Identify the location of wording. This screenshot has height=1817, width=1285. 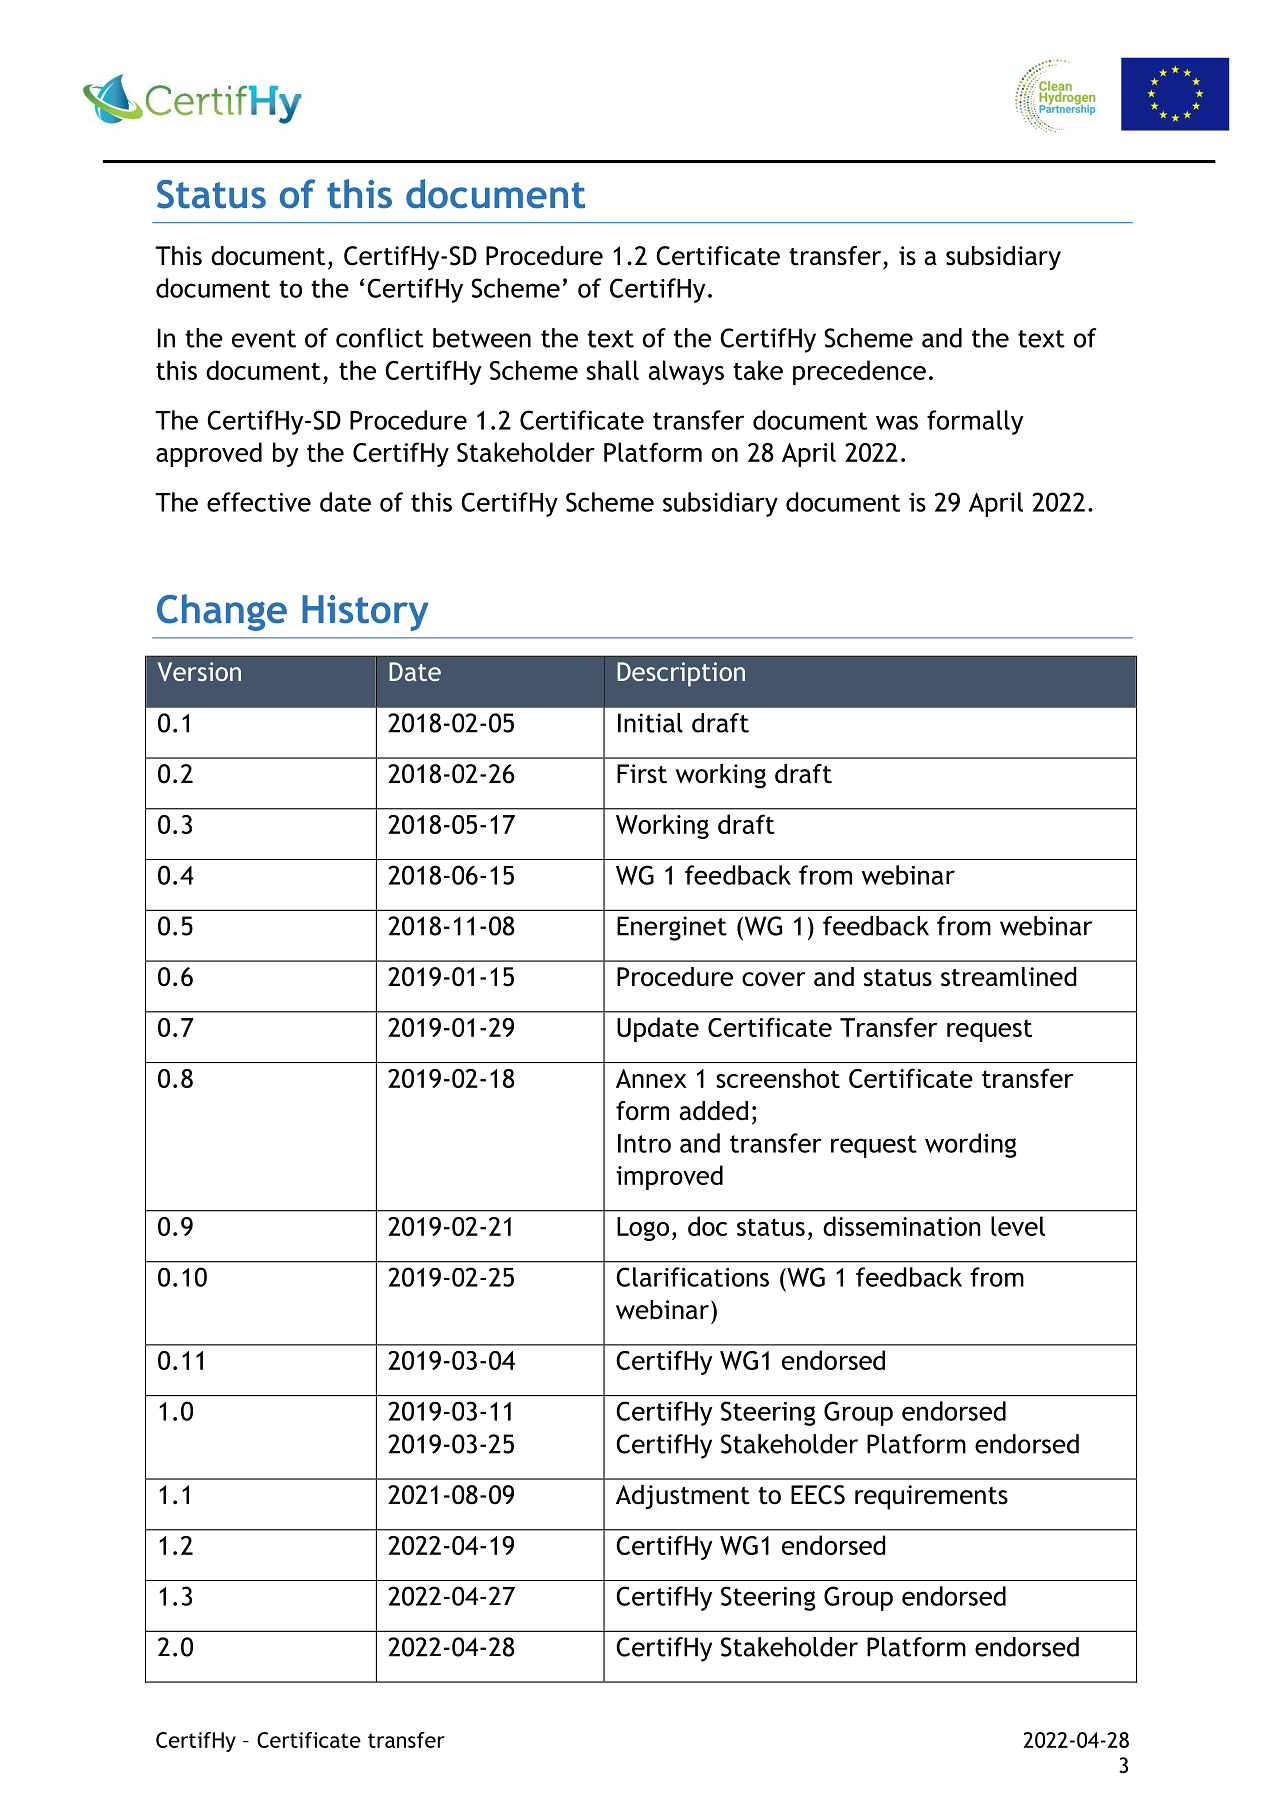
(971, 1145).
